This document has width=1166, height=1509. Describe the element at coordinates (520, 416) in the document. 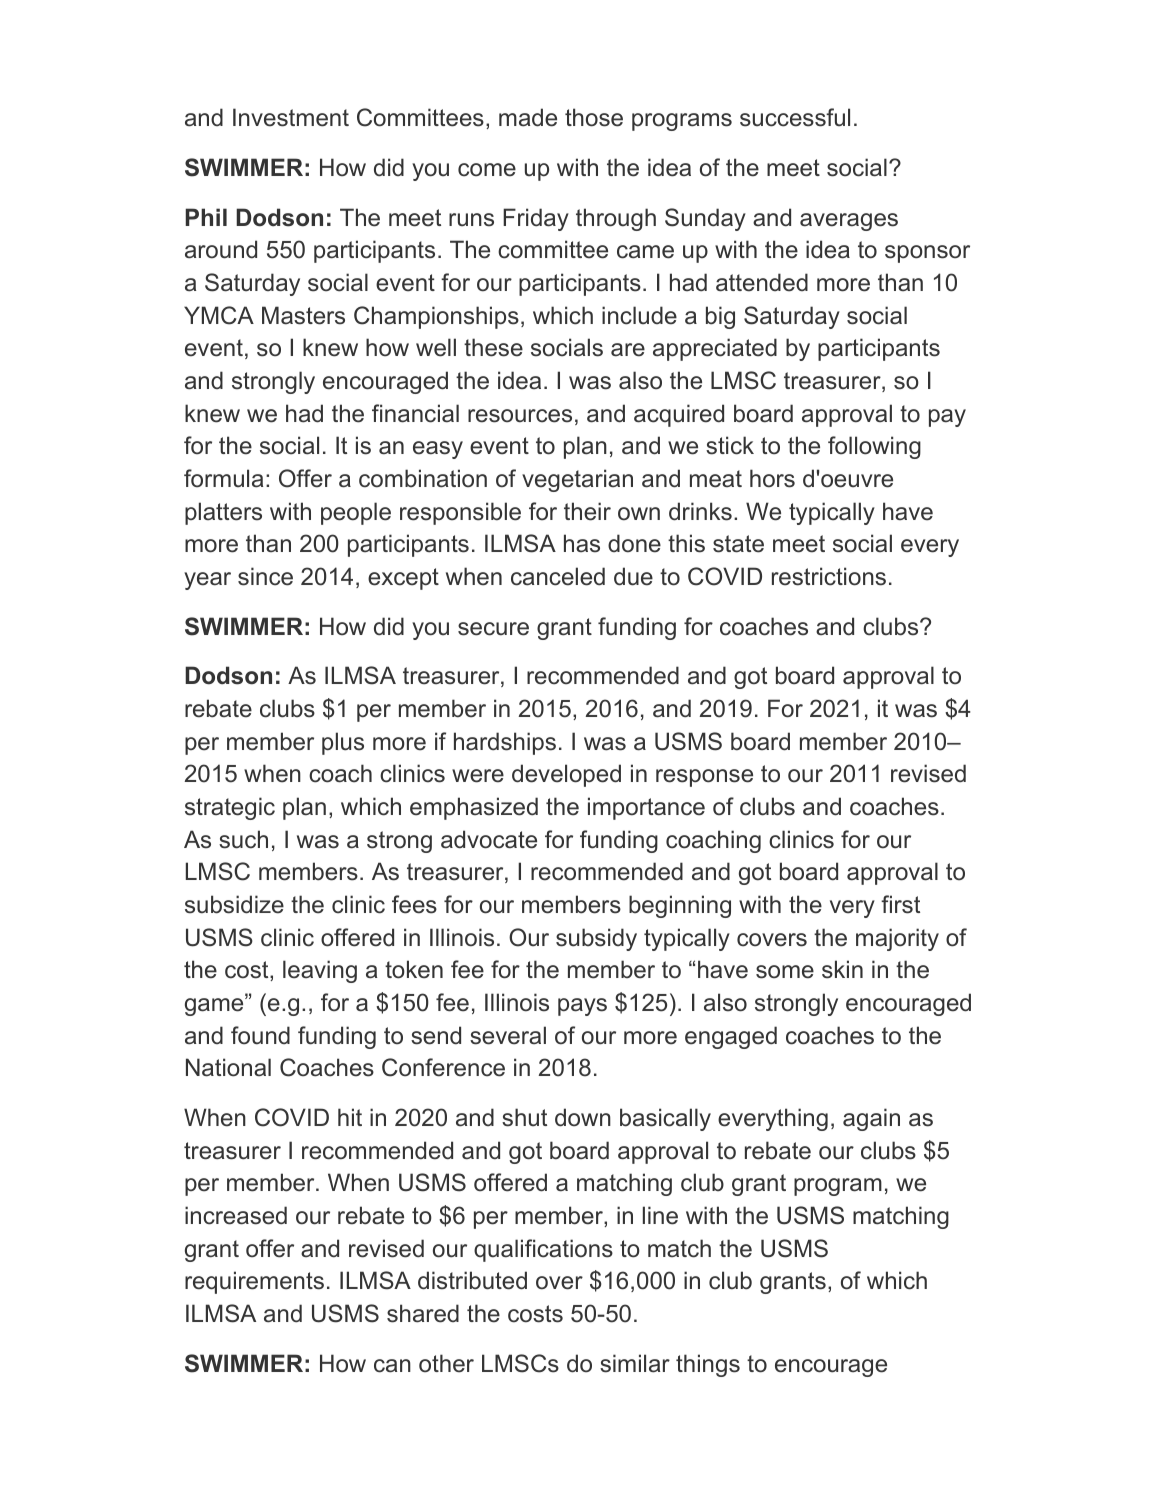

I see `resources` at that location.
